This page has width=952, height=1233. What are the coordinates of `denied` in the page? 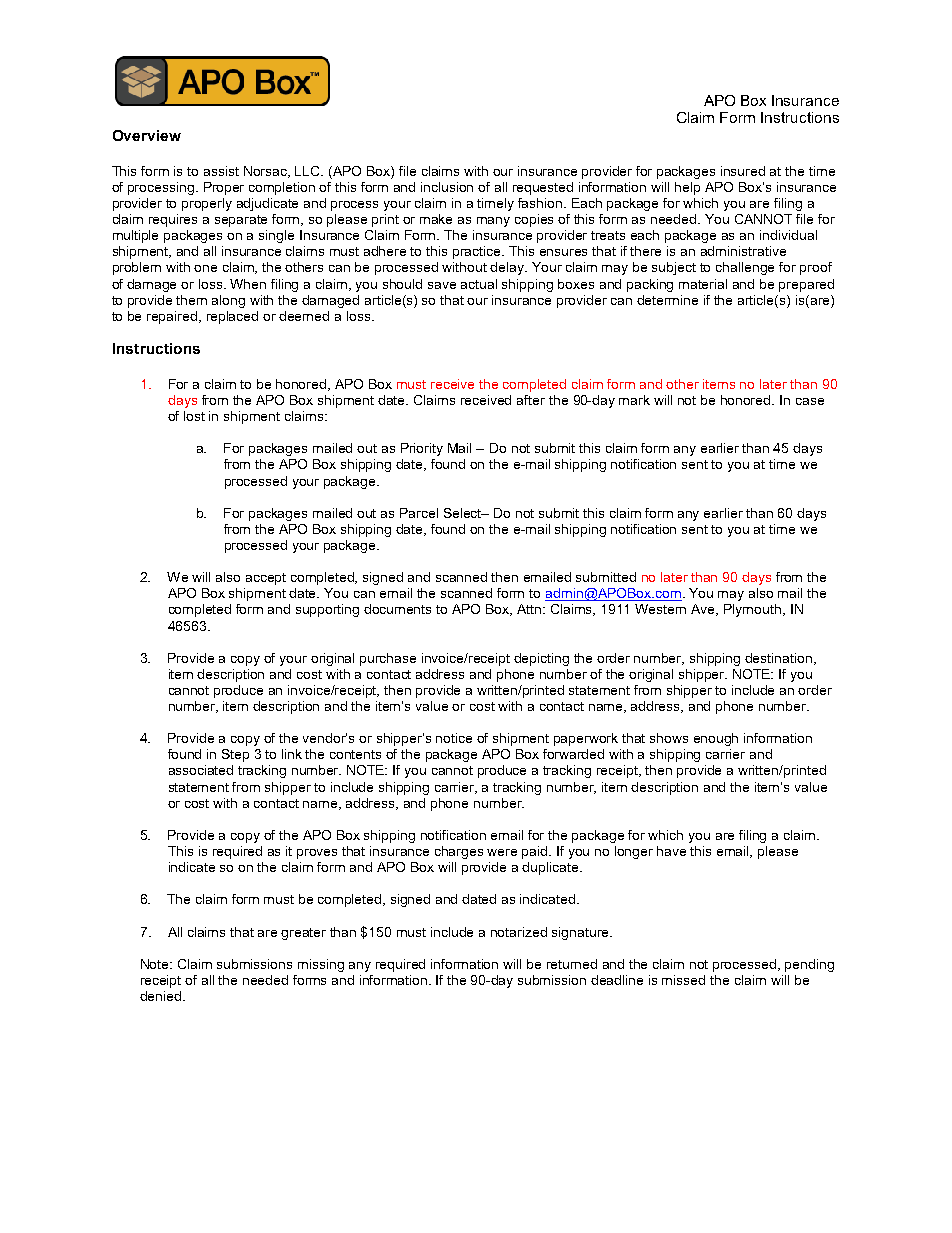 It's located at (160, 996).
